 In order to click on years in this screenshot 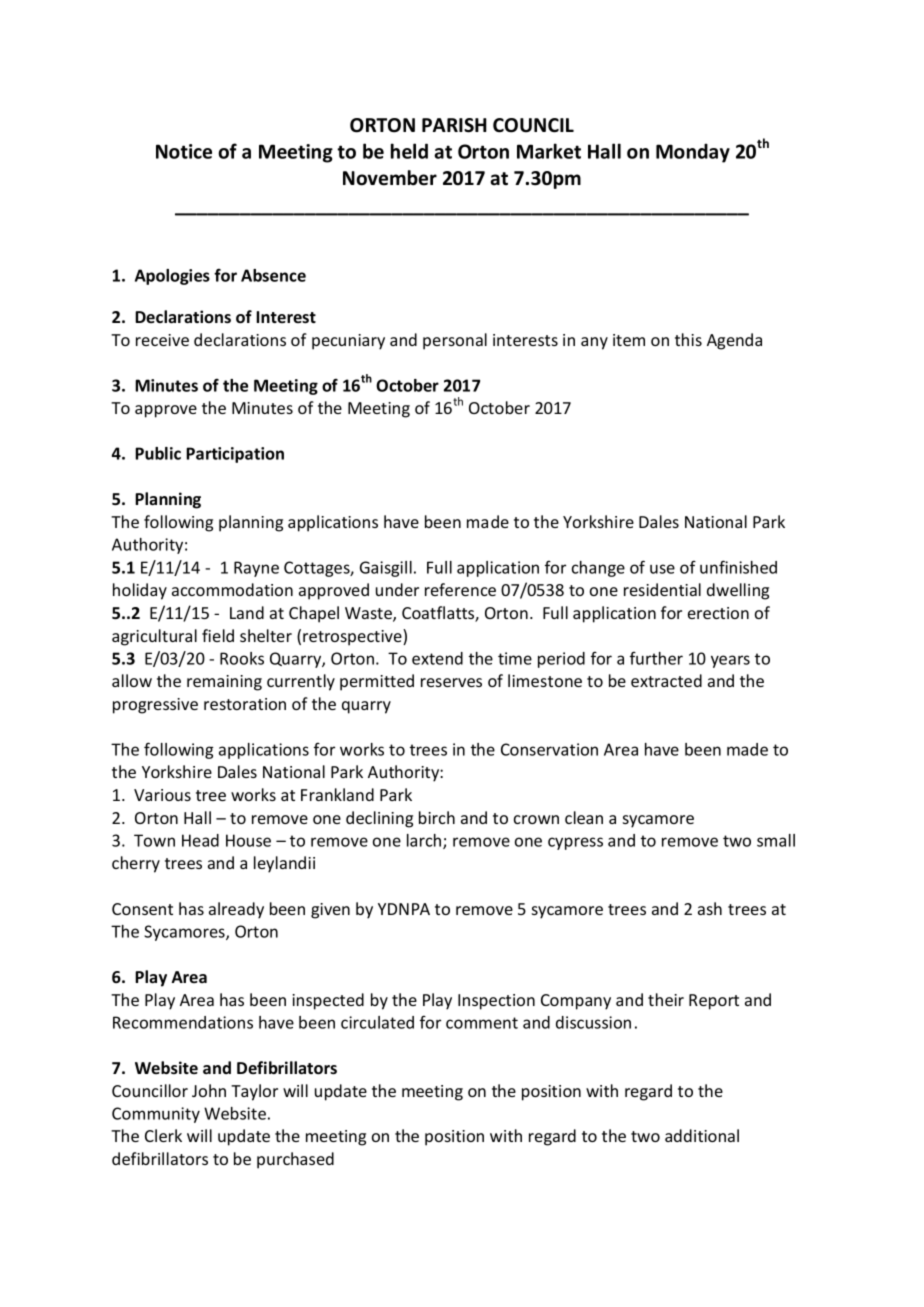, I will do `click(730, 661)`.
